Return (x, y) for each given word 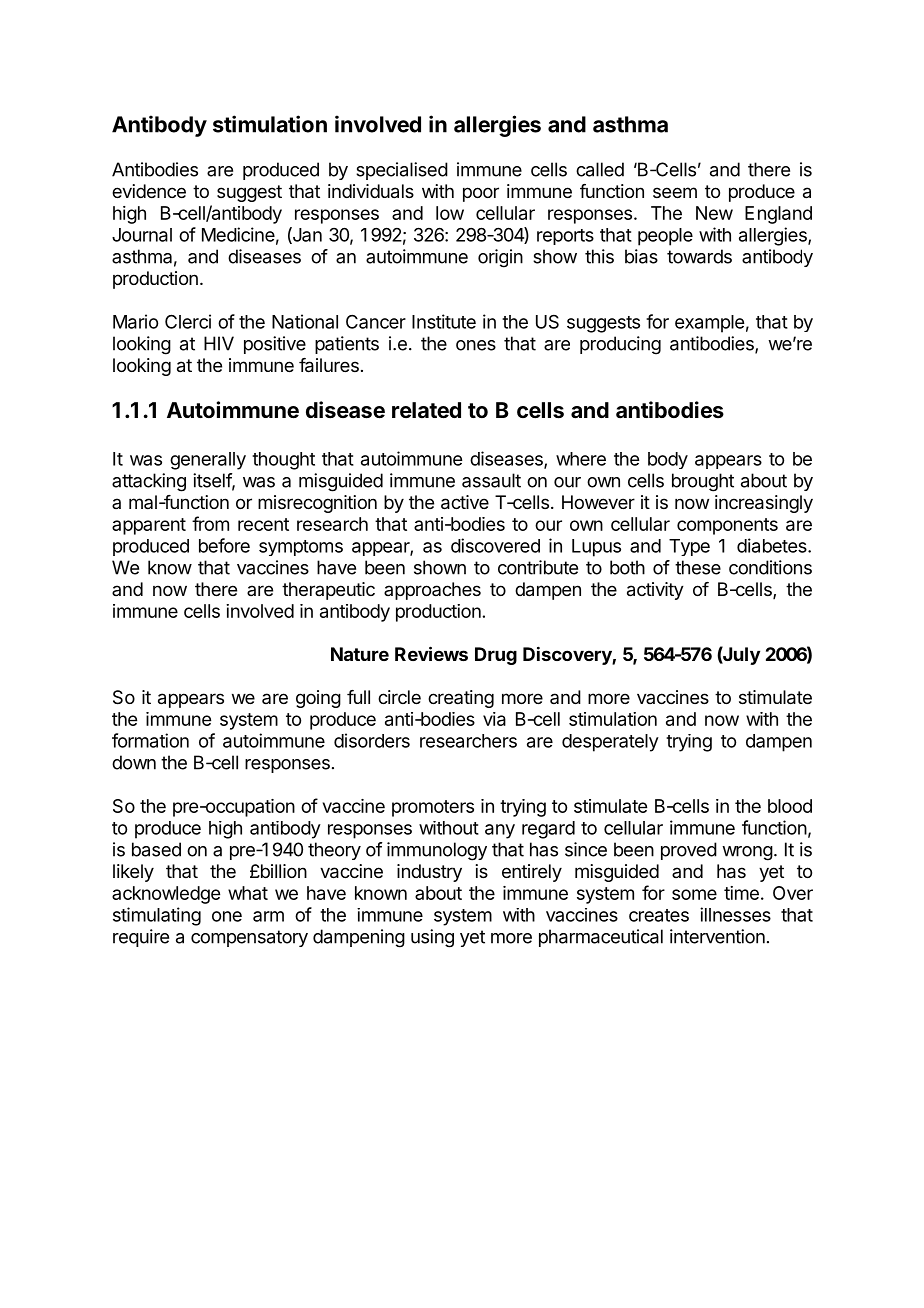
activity (655, 591)
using (432, 938)
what (248, 893)
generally (208, 461)
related (426, 410)
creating (461, 699)
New (714, 213)
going (318, 699)
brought (703, 482)
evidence (149, 191)
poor (481, 194)
